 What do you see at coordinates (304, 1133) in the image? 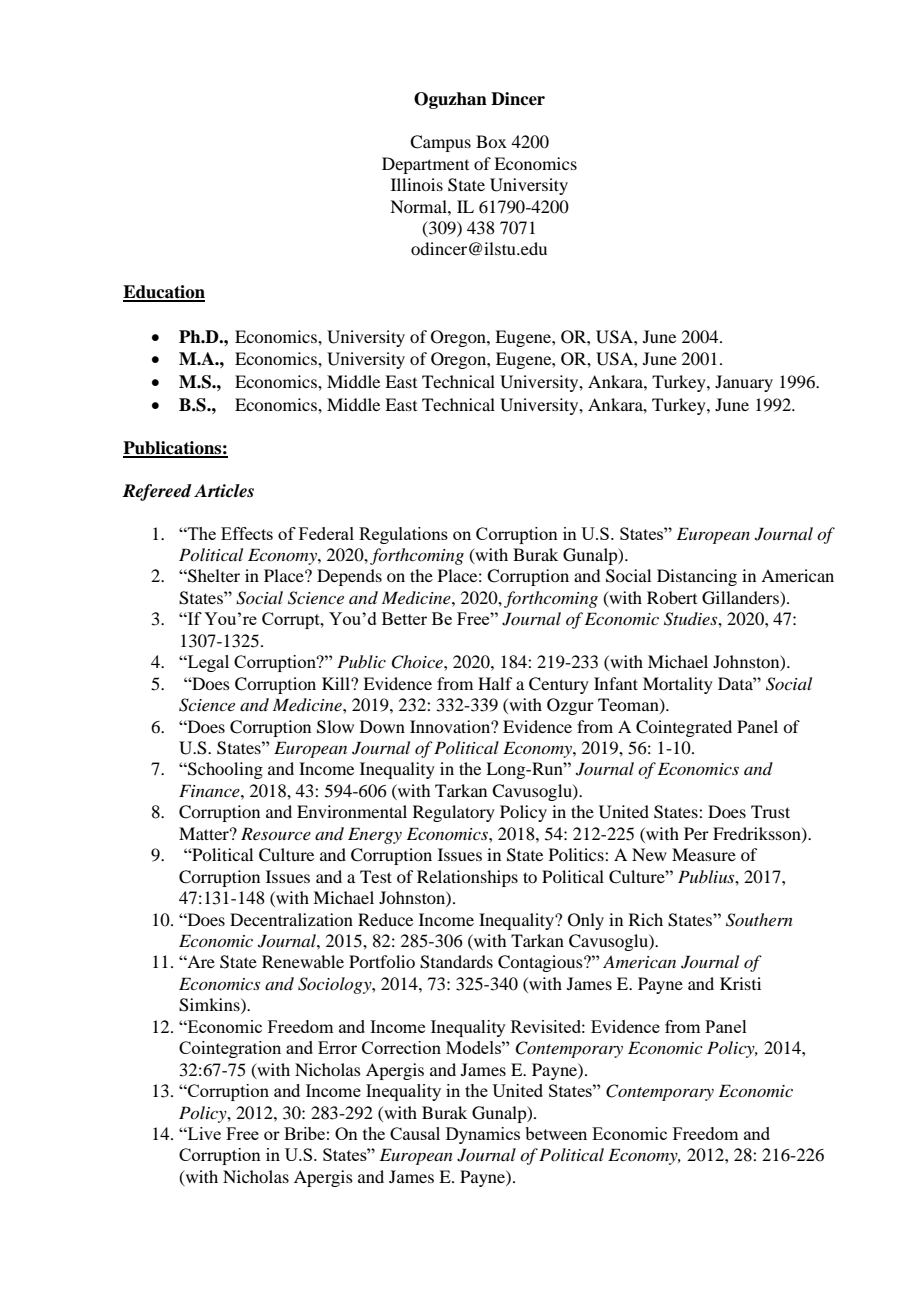
I see `Bribe` at bounding box center [304, 1133].
